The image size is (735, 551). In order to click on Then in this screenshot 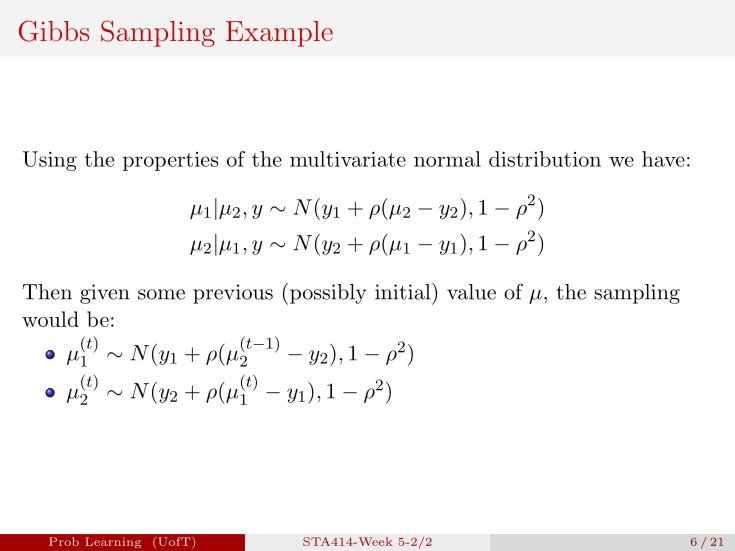, I will do `click(47, 292)`.
